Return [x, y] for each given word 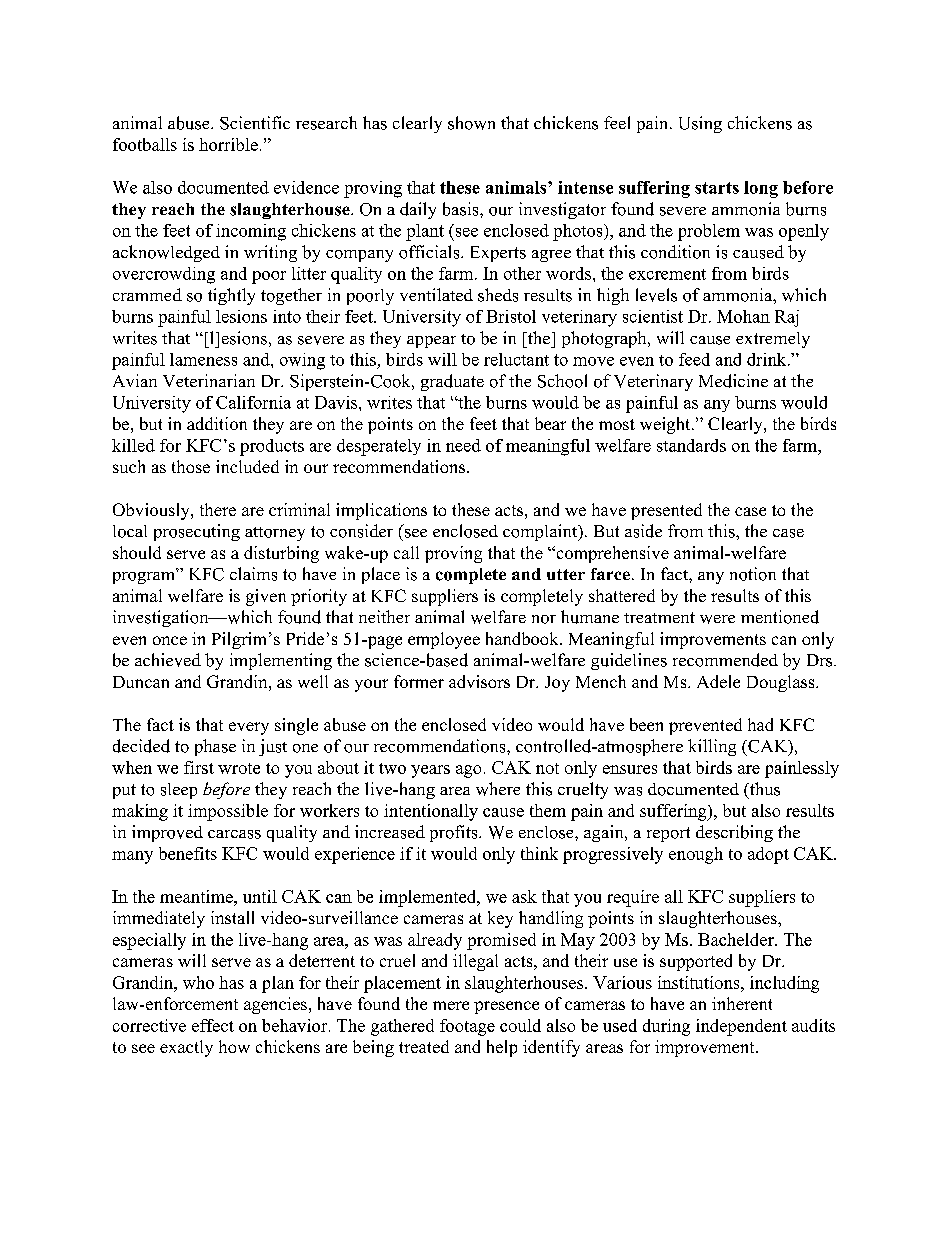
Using [700, 124]
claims [253, 574]
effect [213, 1025]
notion [753, 574]
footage [467, 1027]
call [406, 552]
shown [471, 123]
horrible [228, 144]
